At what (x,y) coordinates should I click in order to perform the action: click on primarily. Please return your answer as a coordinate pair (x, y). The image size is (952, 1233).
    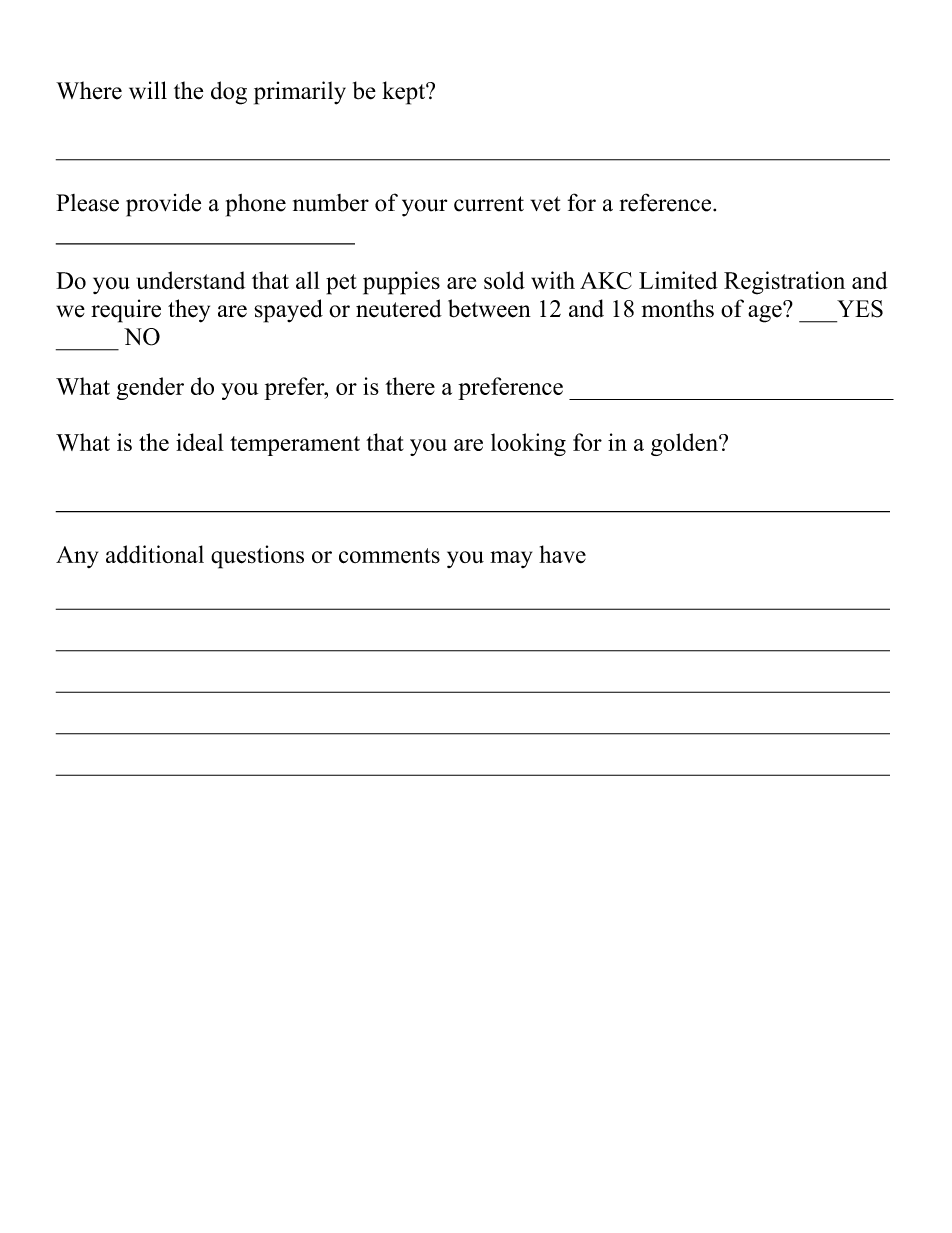
    Looking at the image, I should click on (300, 93).
